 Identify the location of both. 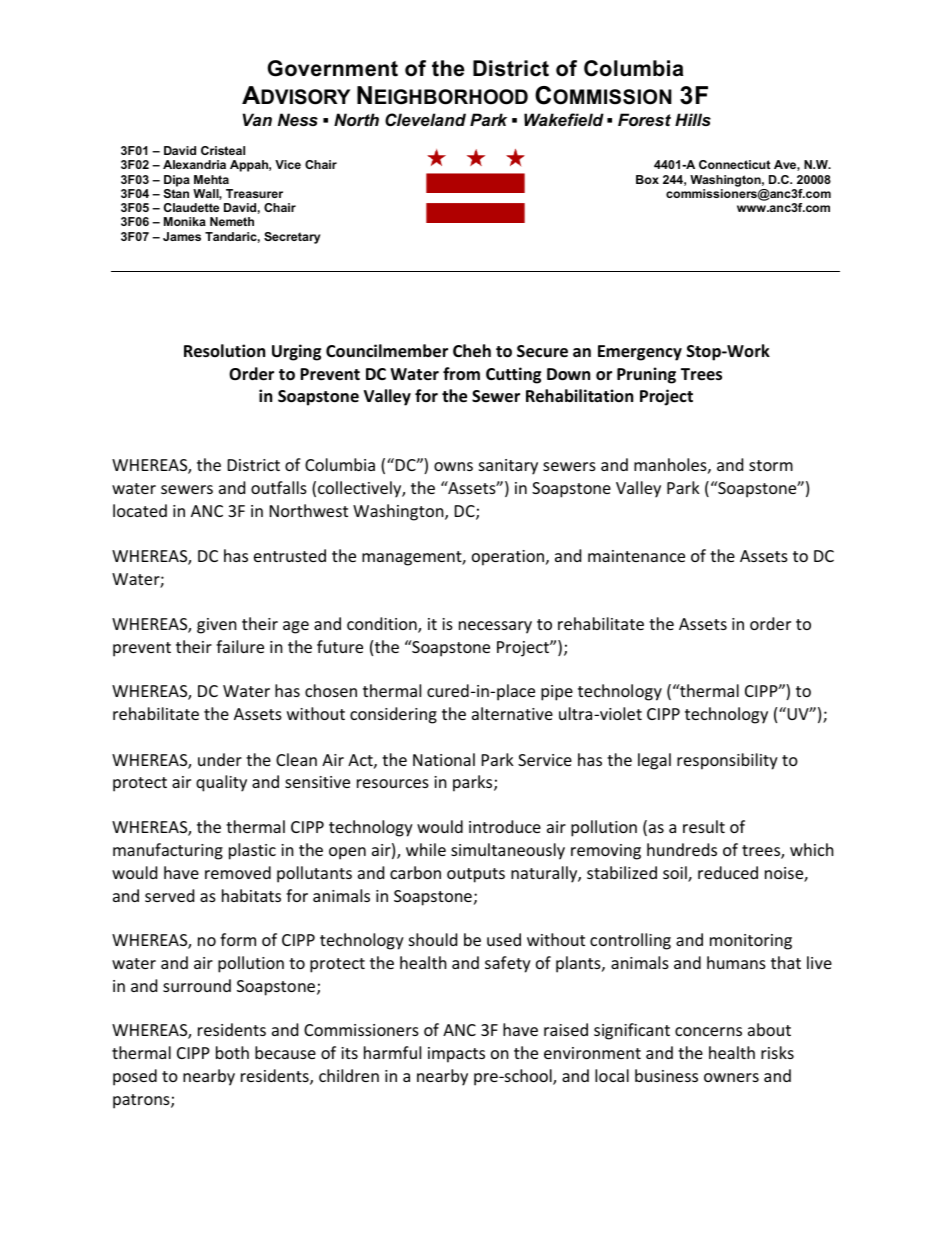
(232, 1052).
